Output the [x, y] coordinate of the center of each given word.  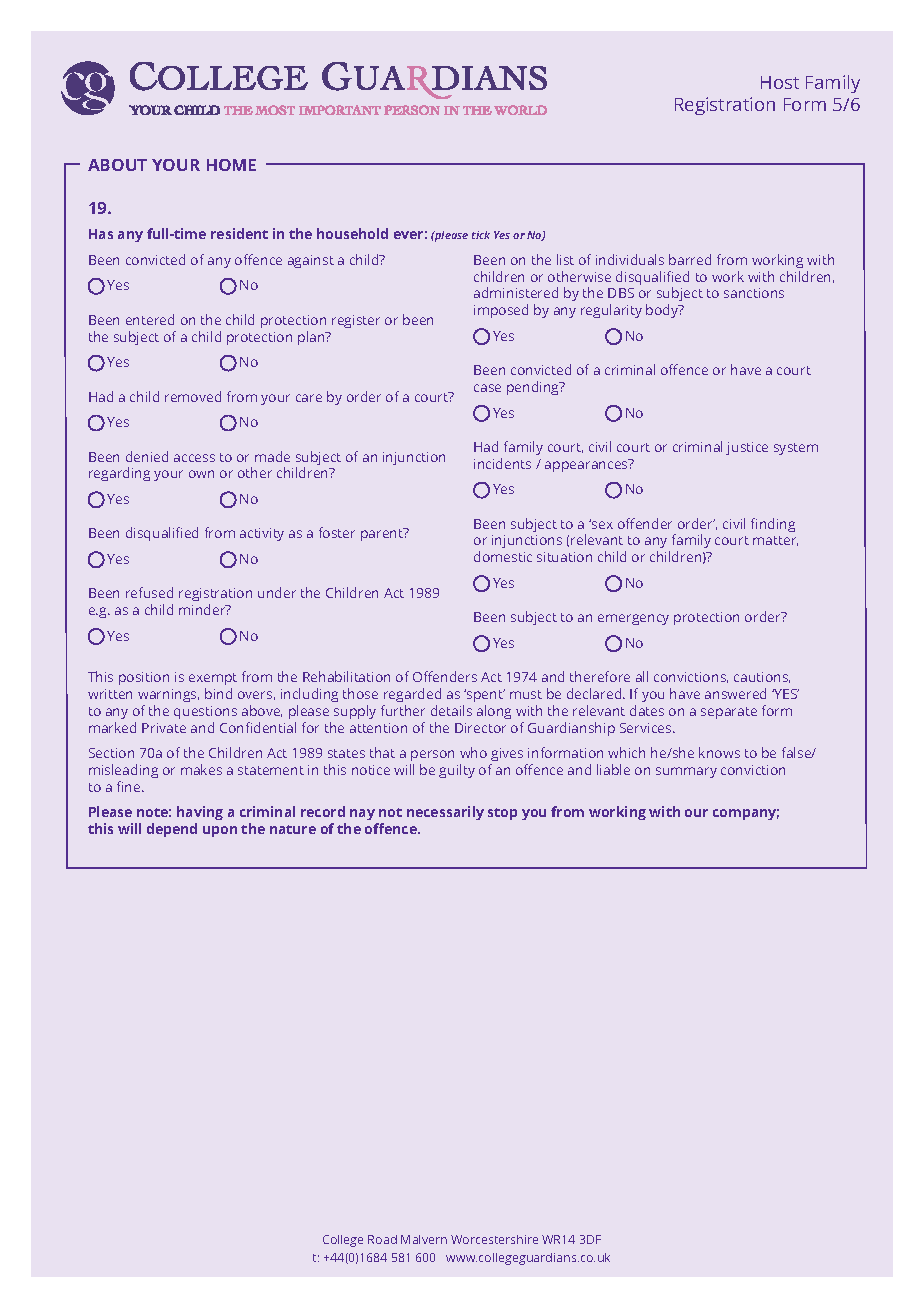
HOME [231, 165]
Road [382, 1239]
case [487, 388]
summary [686, 772]
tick [481, 235]
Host [780, 82]
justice [747, 448]
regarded [412, 695]
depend [172, 830]
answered [735, 693]
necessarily [445, 813]
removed [193, 396]
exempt [213, 681]
